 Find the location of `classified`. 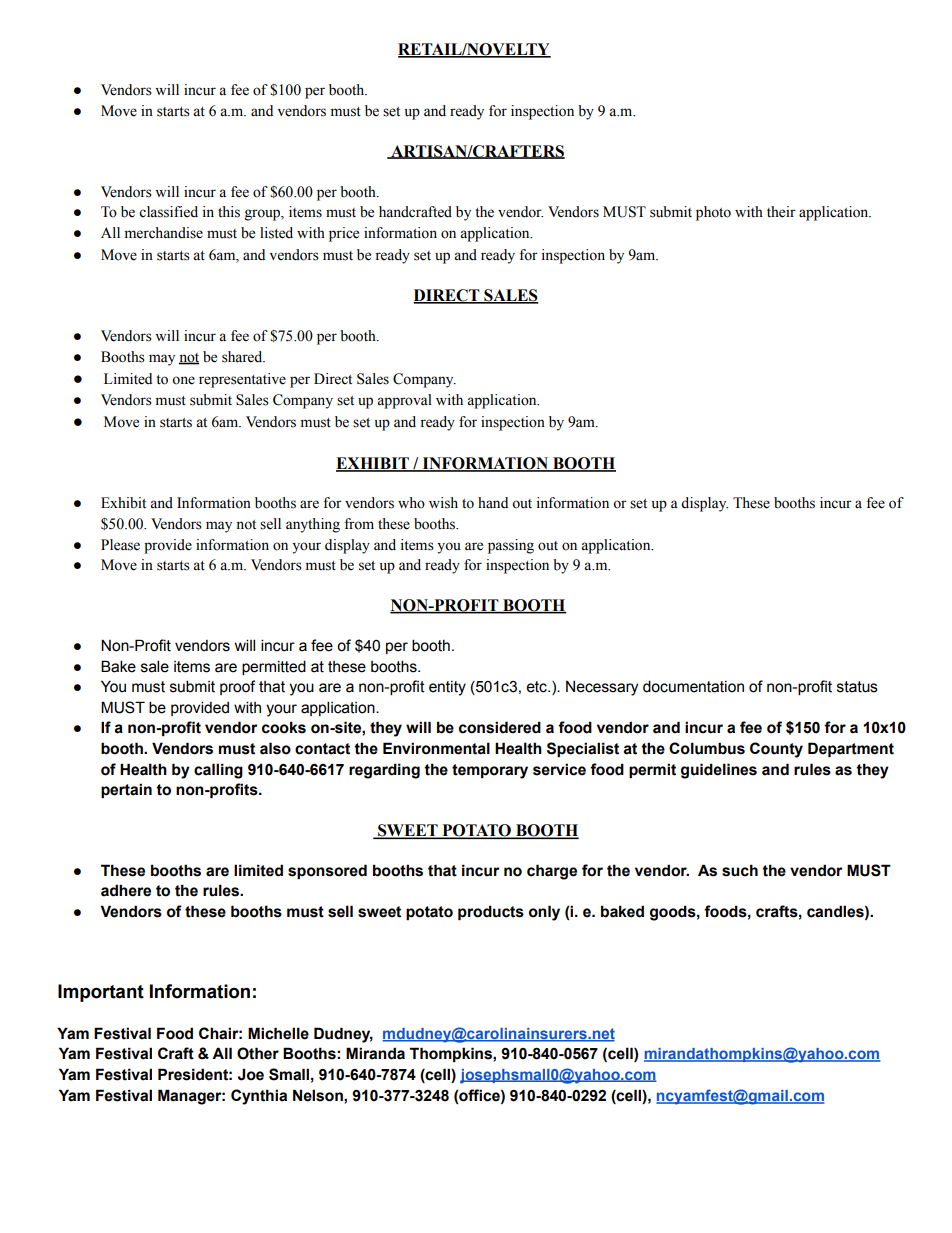

classified is located at coordinates (168, 212).
